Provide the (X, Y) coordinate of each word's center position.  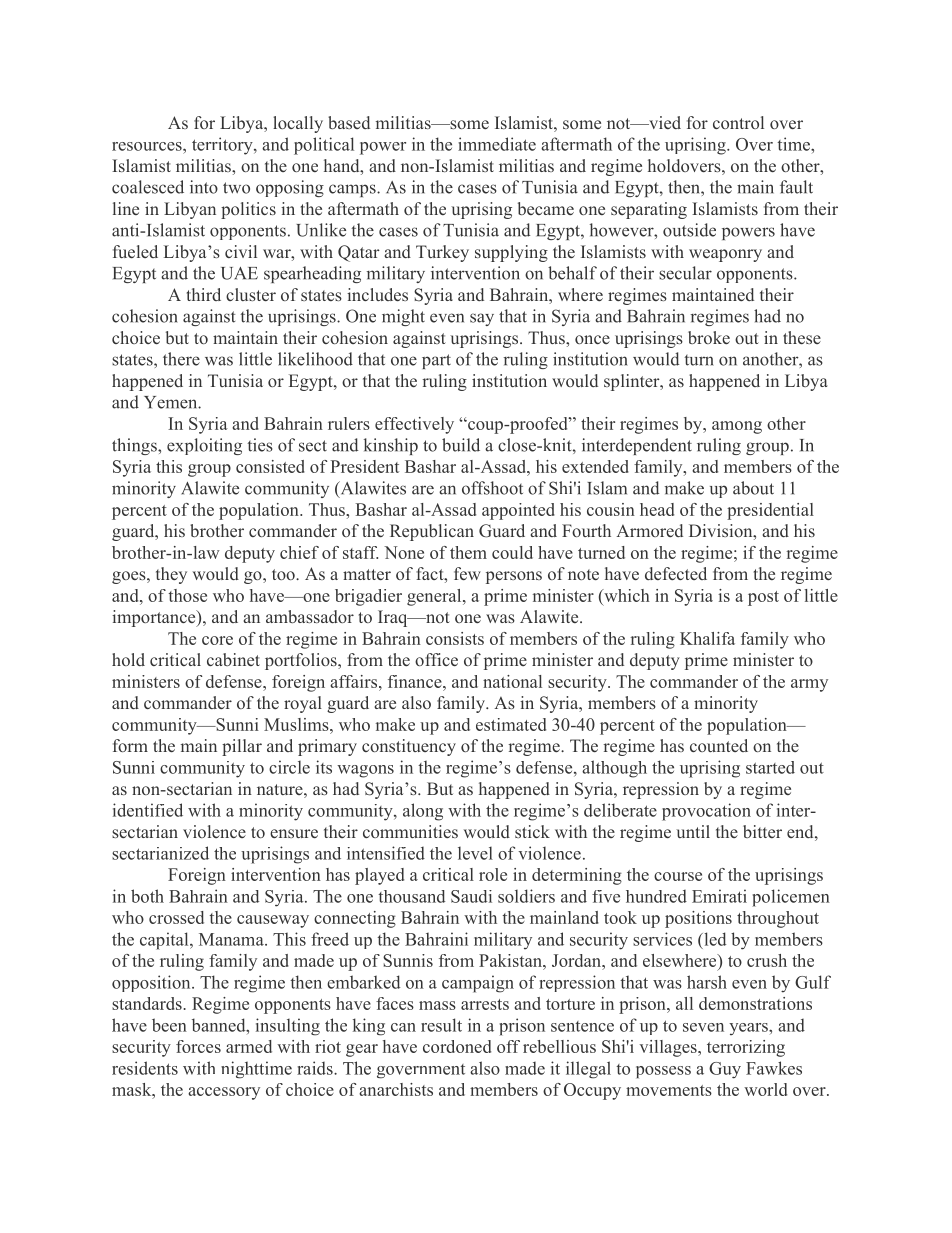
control (738, 122)
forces (198, 1046)
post (763, 598)
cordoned (457, 1046)
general (435, 597)
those (188, 595)
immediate (497, 144)
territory (223, 146)
